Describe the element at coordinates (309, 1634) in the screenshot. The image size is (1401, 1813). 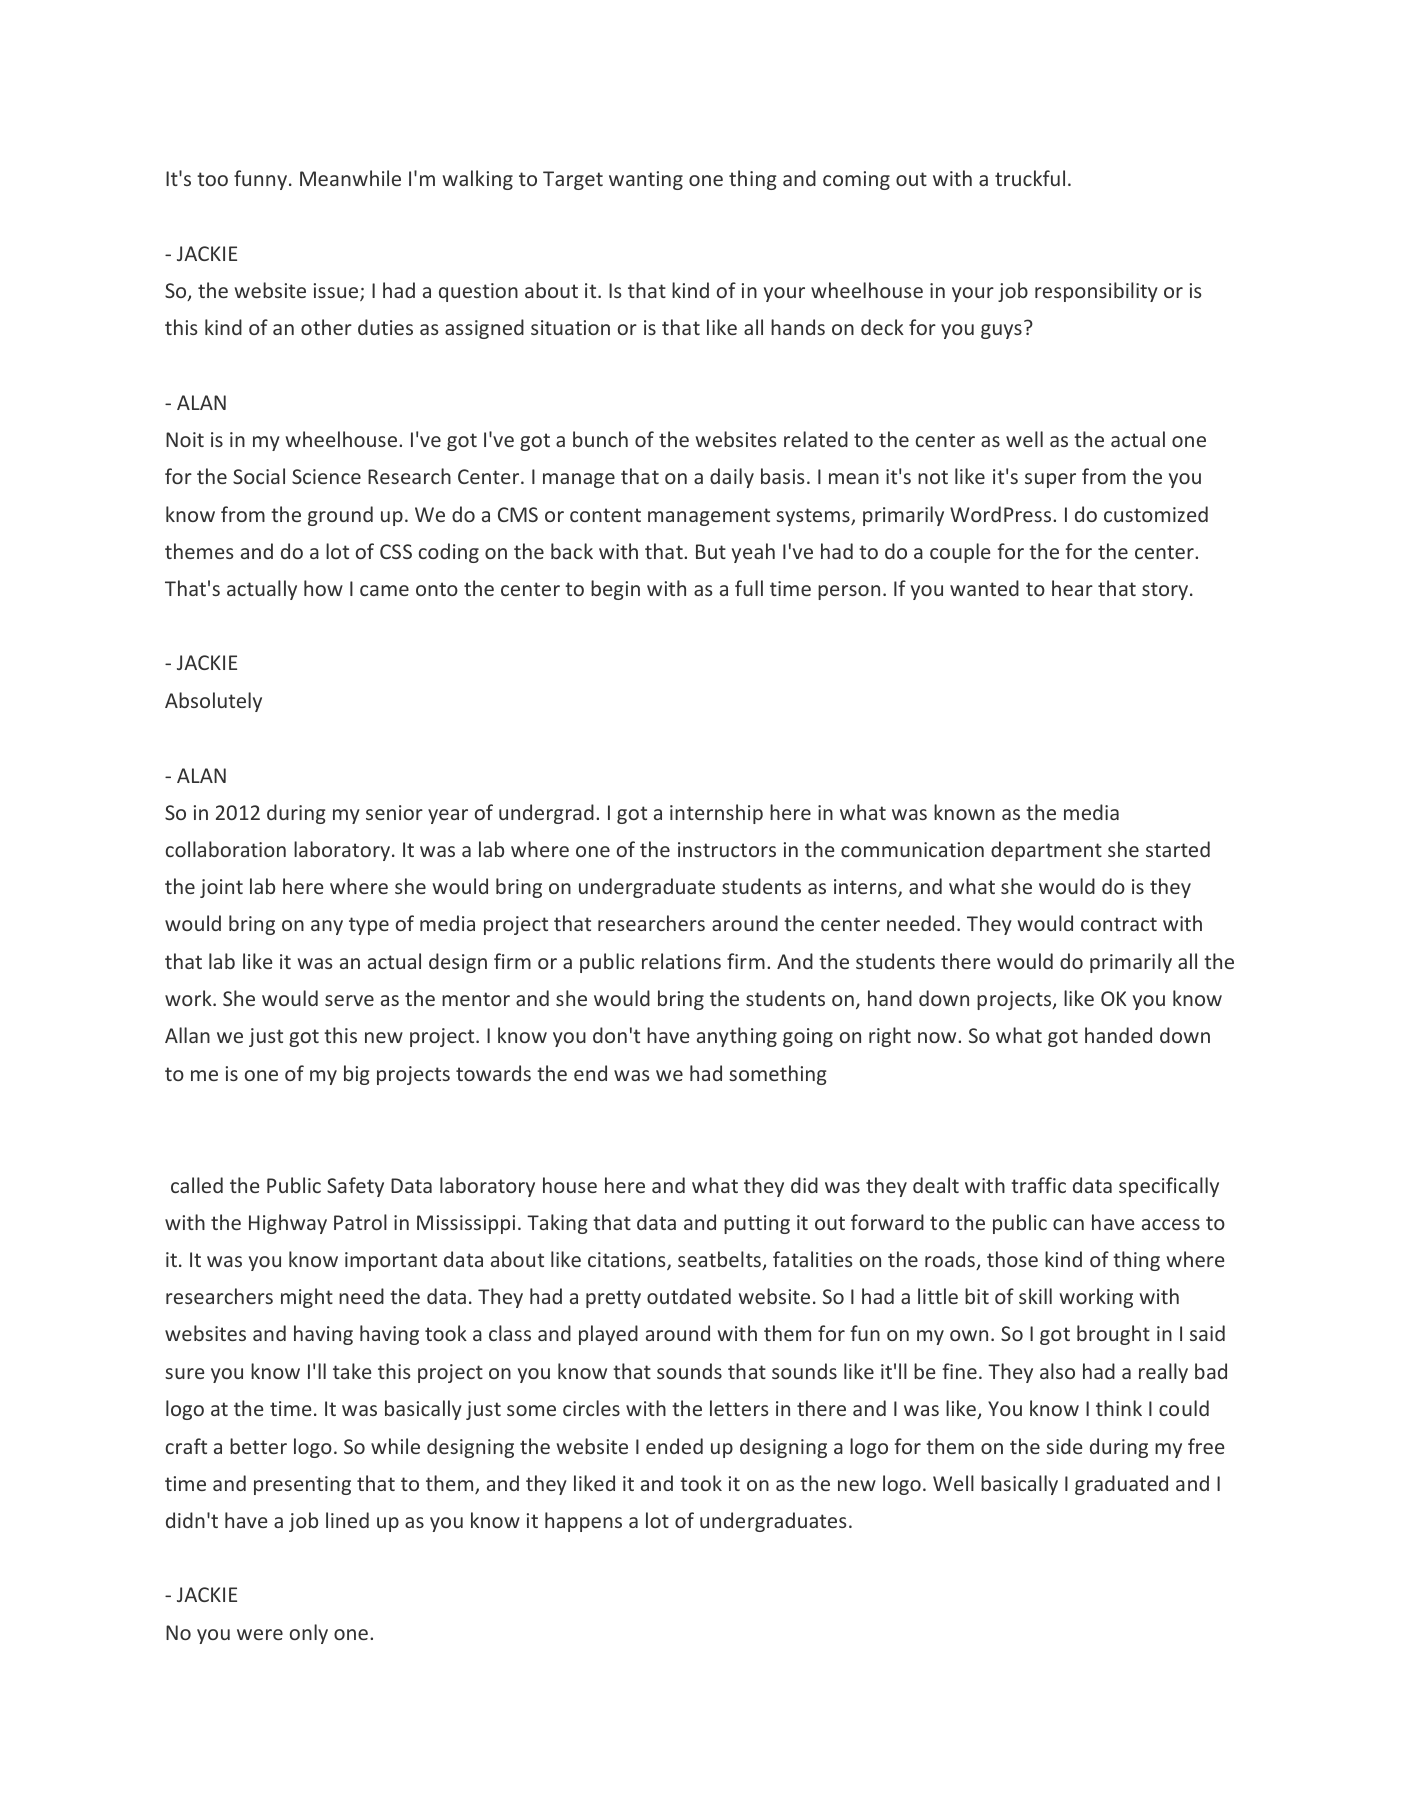
I see `only` at that location.
